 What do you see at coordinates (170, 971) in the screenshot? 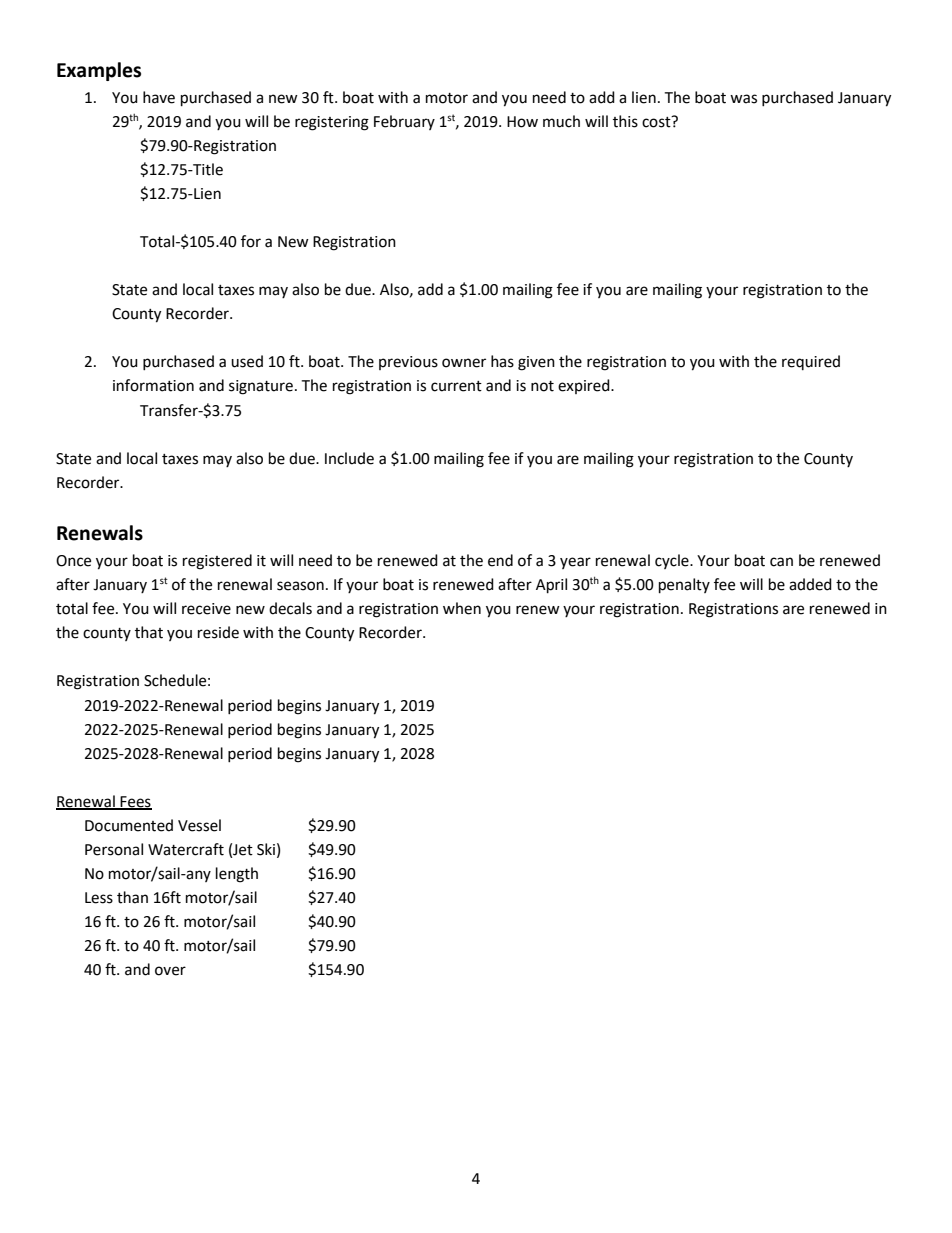
I see `over` at bounding box center [170, 971].
